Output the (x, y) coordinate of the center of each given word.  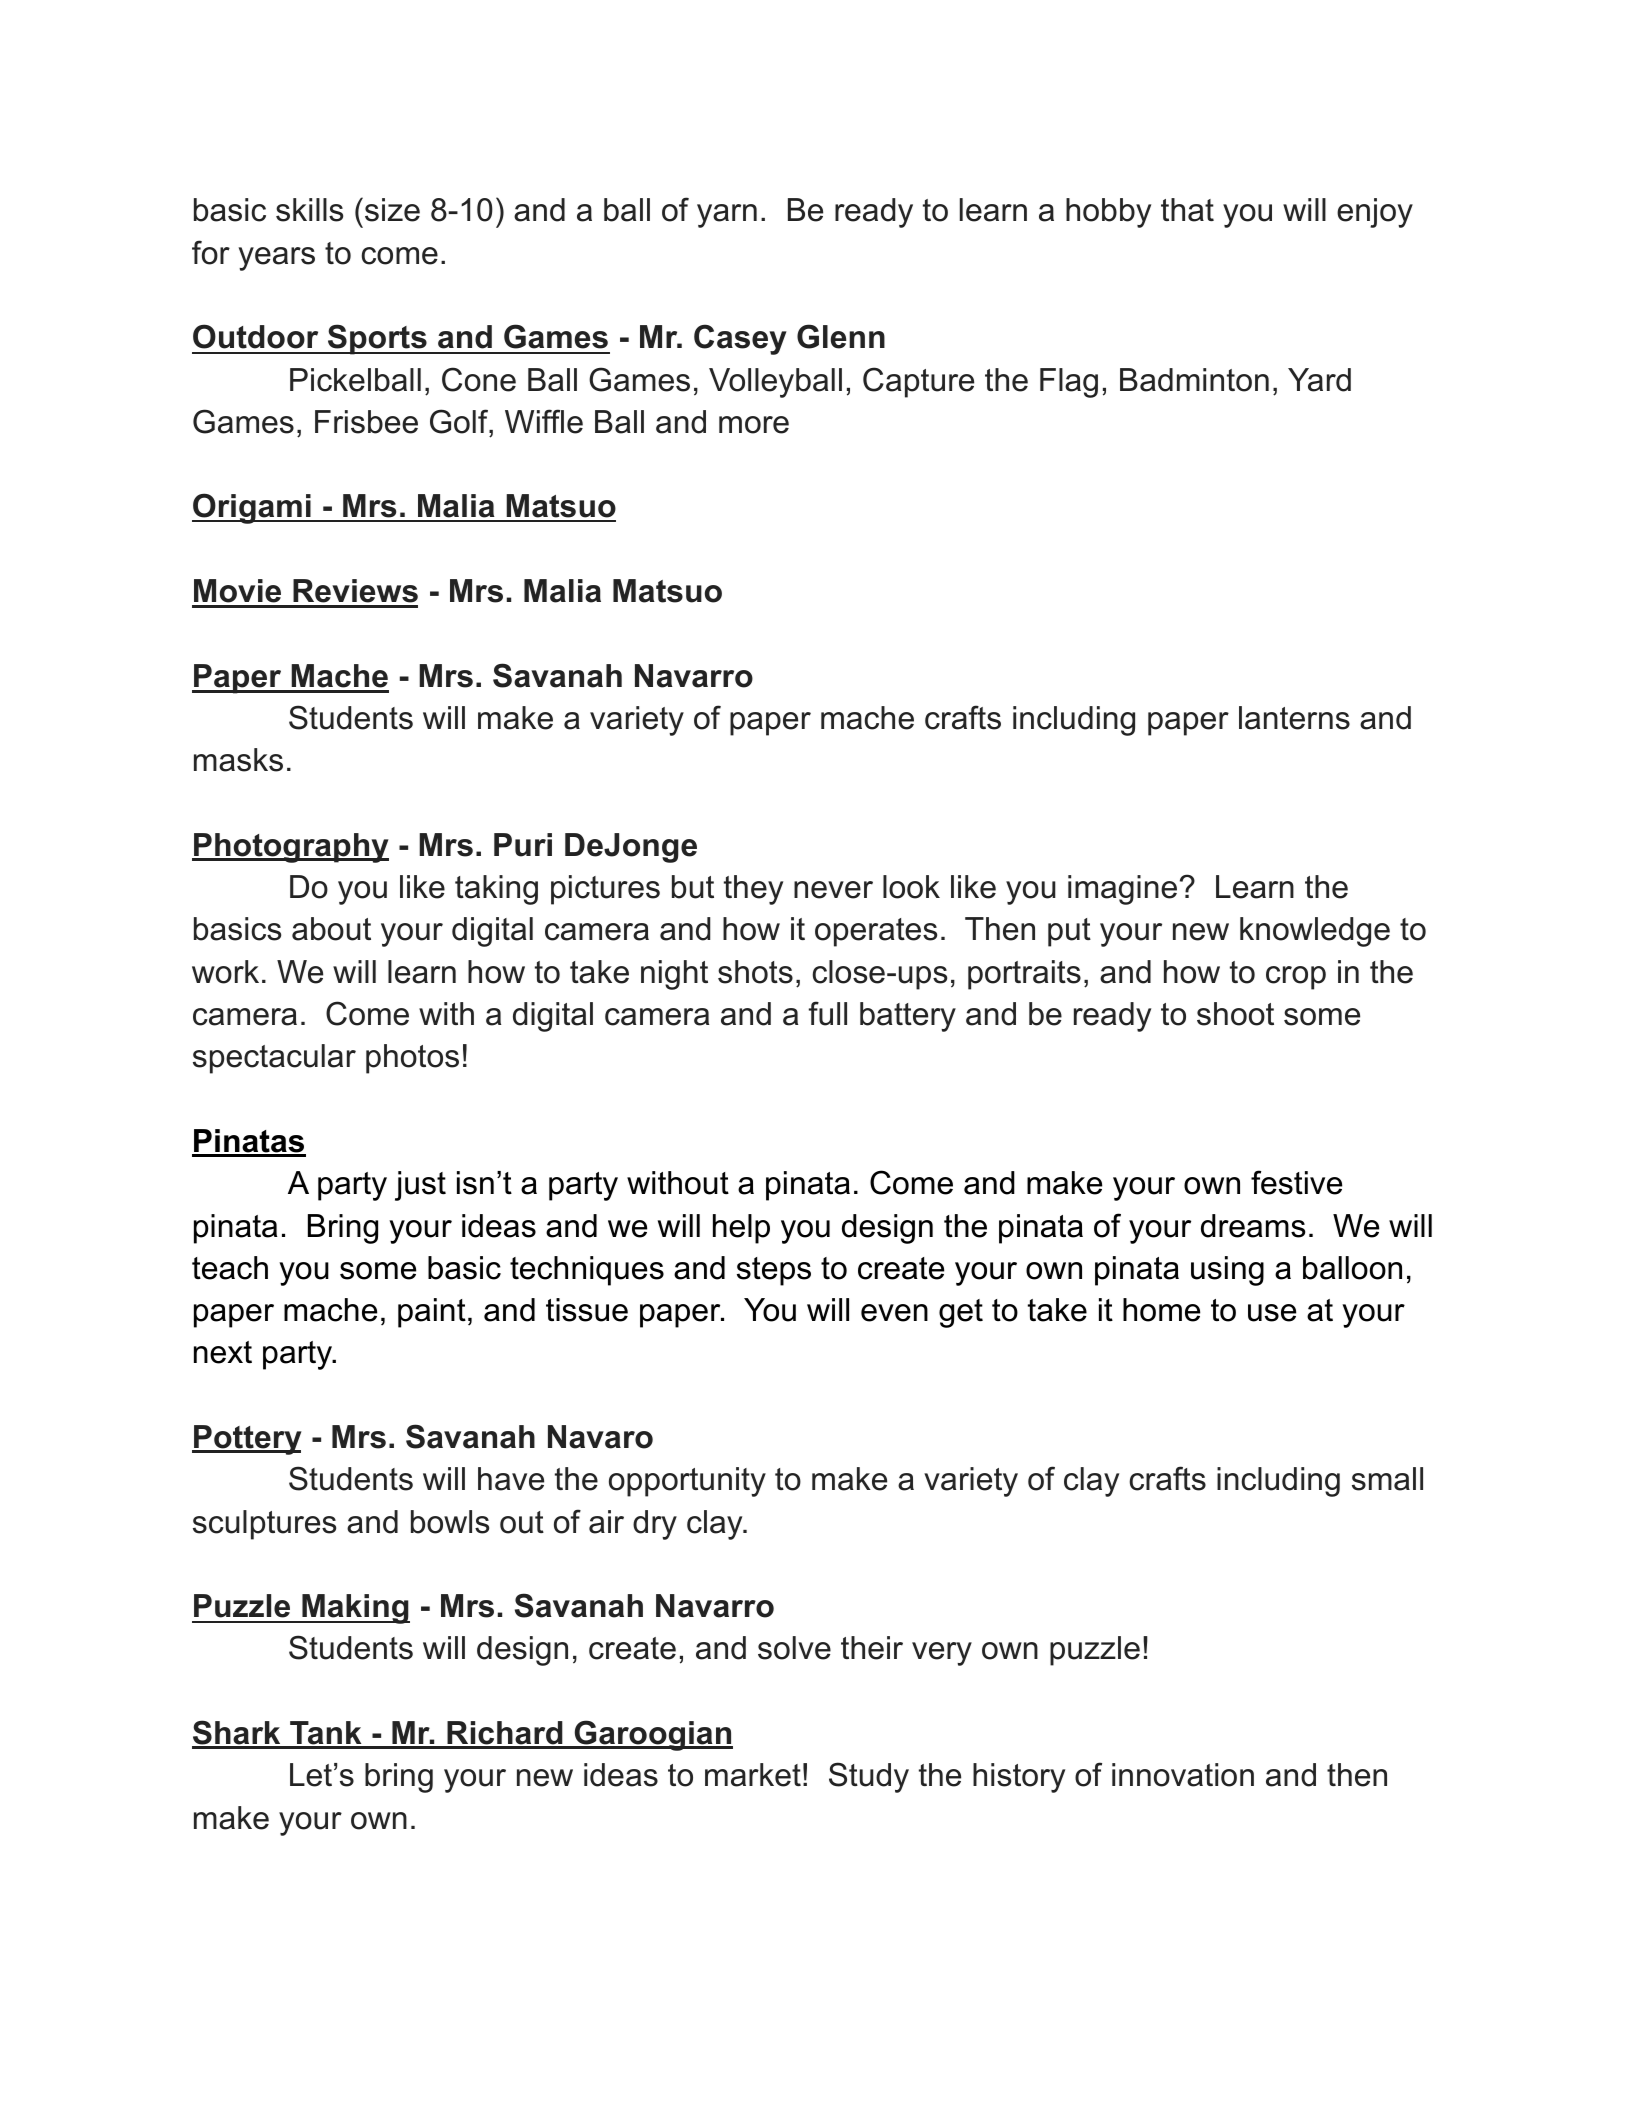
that (1187, 210)
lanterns (1294, 718)
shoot (1235, 1014)
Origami (252, 508)
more (754, 425)
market (753, 1775)
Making (355, 1609)
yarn (727, 216)
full (828, 1013)
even (894, 1313)
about (331, 929)
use (1272, 1313)
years (277, 259)
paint (432, 1313)
